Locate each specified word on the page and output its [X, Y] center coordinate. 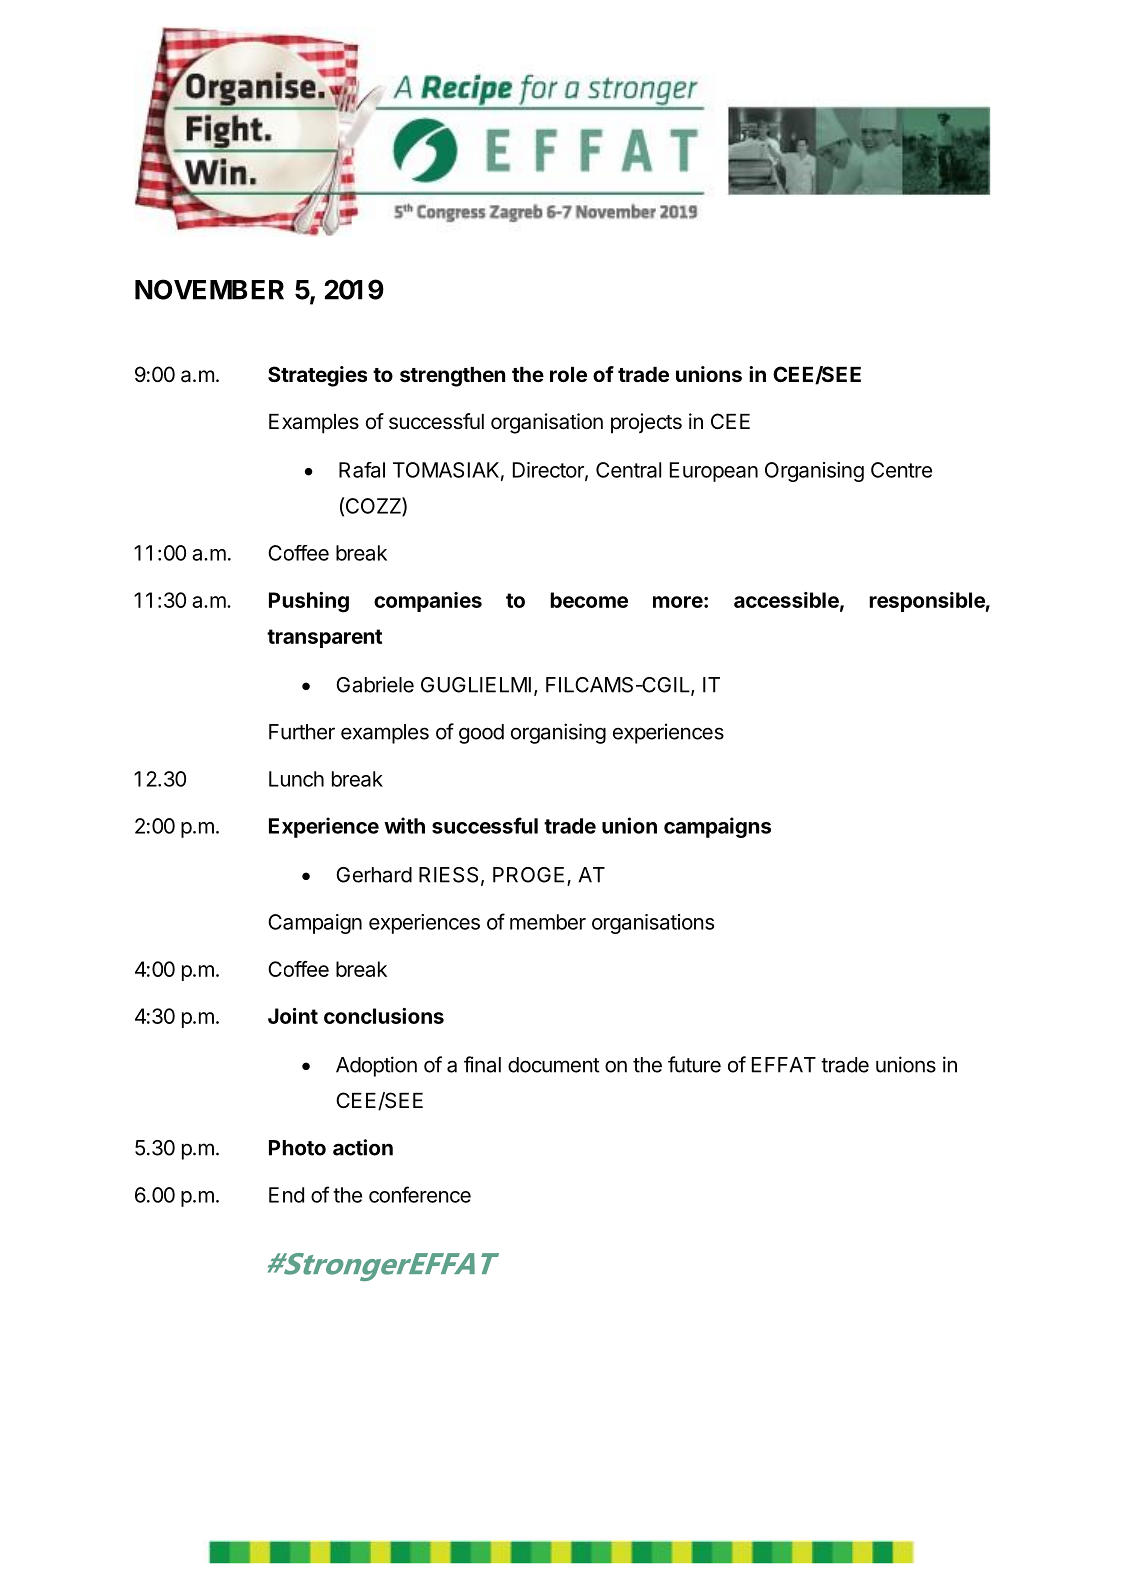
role [568, 374]
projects [646, 423]
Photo [297, 1148]
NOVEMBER [209, 289]
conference [420, 1194]
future [694, 1064]
